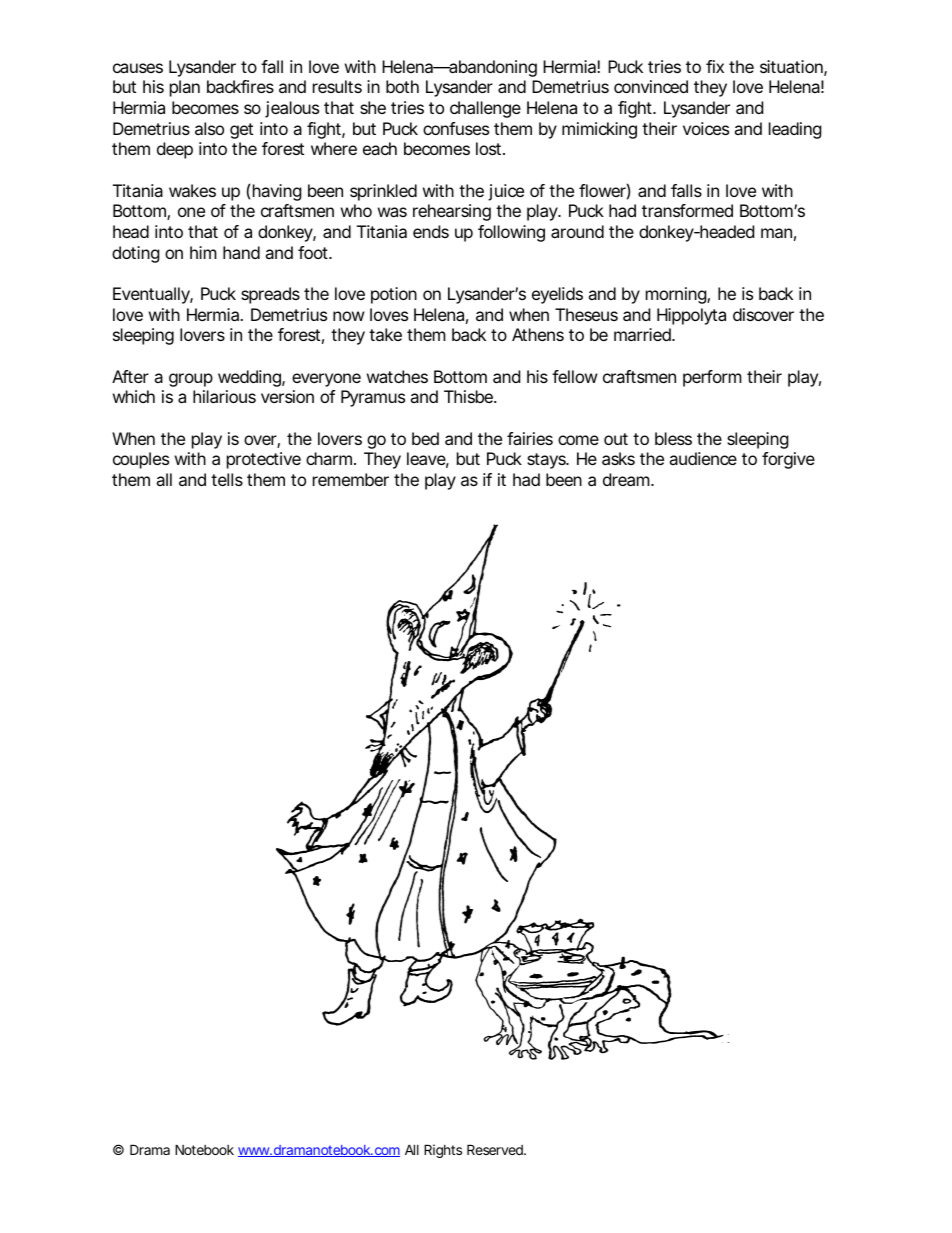 This page has height=1233, width=952. I want to click on remember, so click(351, 479).
